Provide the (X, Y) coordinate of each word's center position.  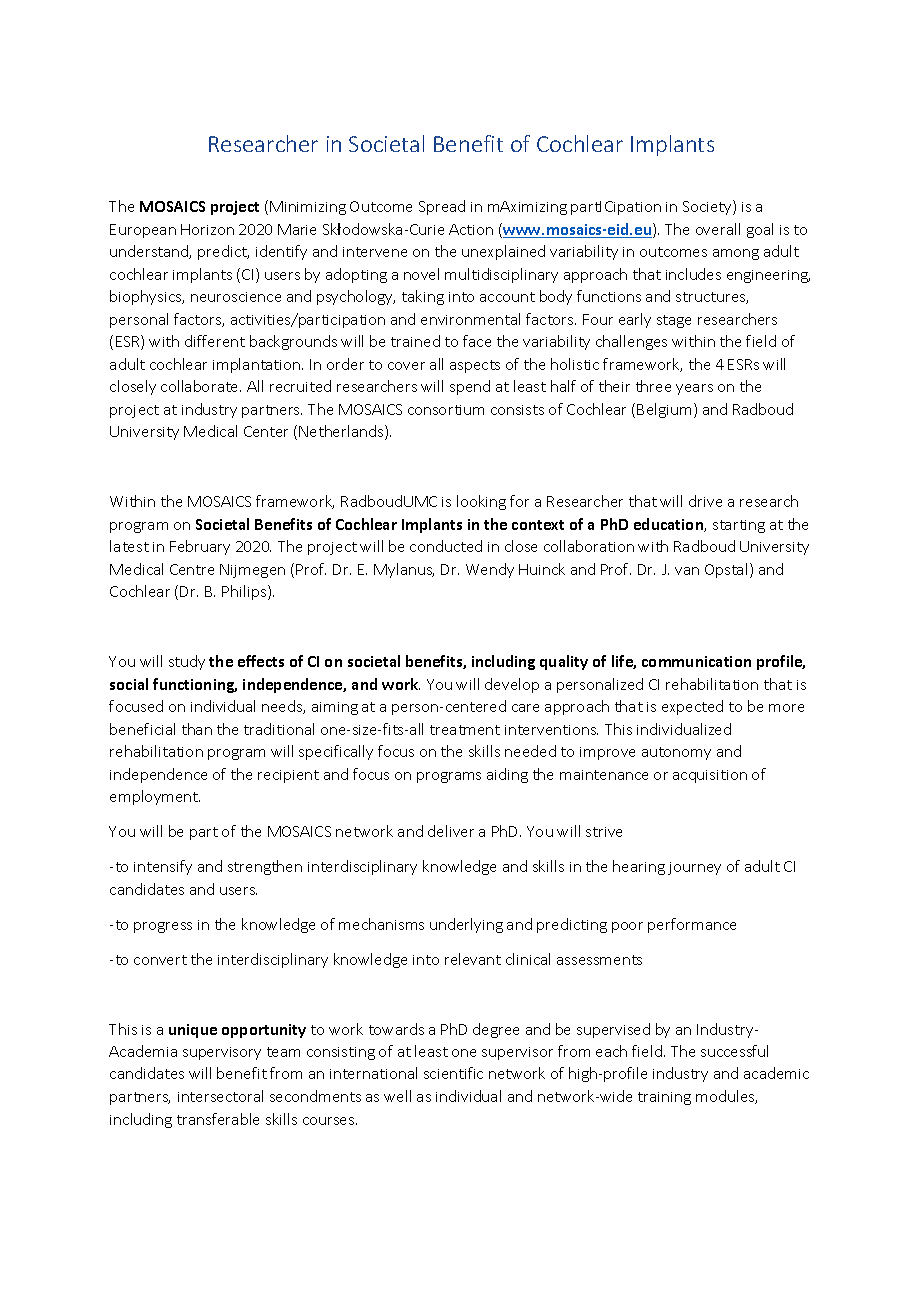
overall (718, 229)
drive (705, 501)
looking (481, 502)
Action (471, 229)
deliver (451, 831)
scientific (453, 1073)
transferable (218, 1119)
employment (155, 797)
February (200, 547)
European (143, 231)
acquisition (710, 776)
